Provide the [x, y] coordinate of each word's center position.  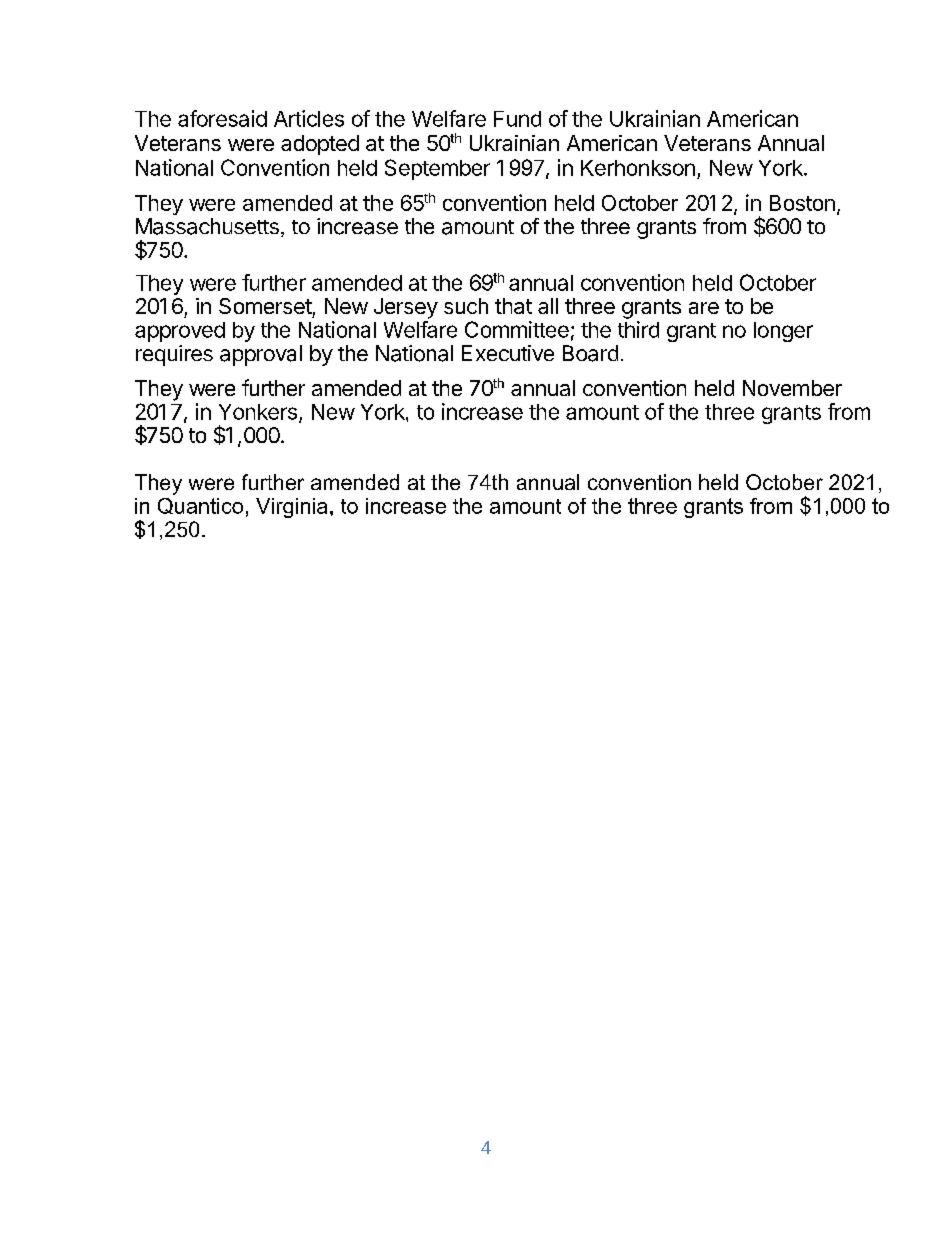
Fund [517, 119]
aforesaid [222, 118]
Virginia [291, 508]
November [792, 388]
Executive [508, 353]
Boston [802, 203]
